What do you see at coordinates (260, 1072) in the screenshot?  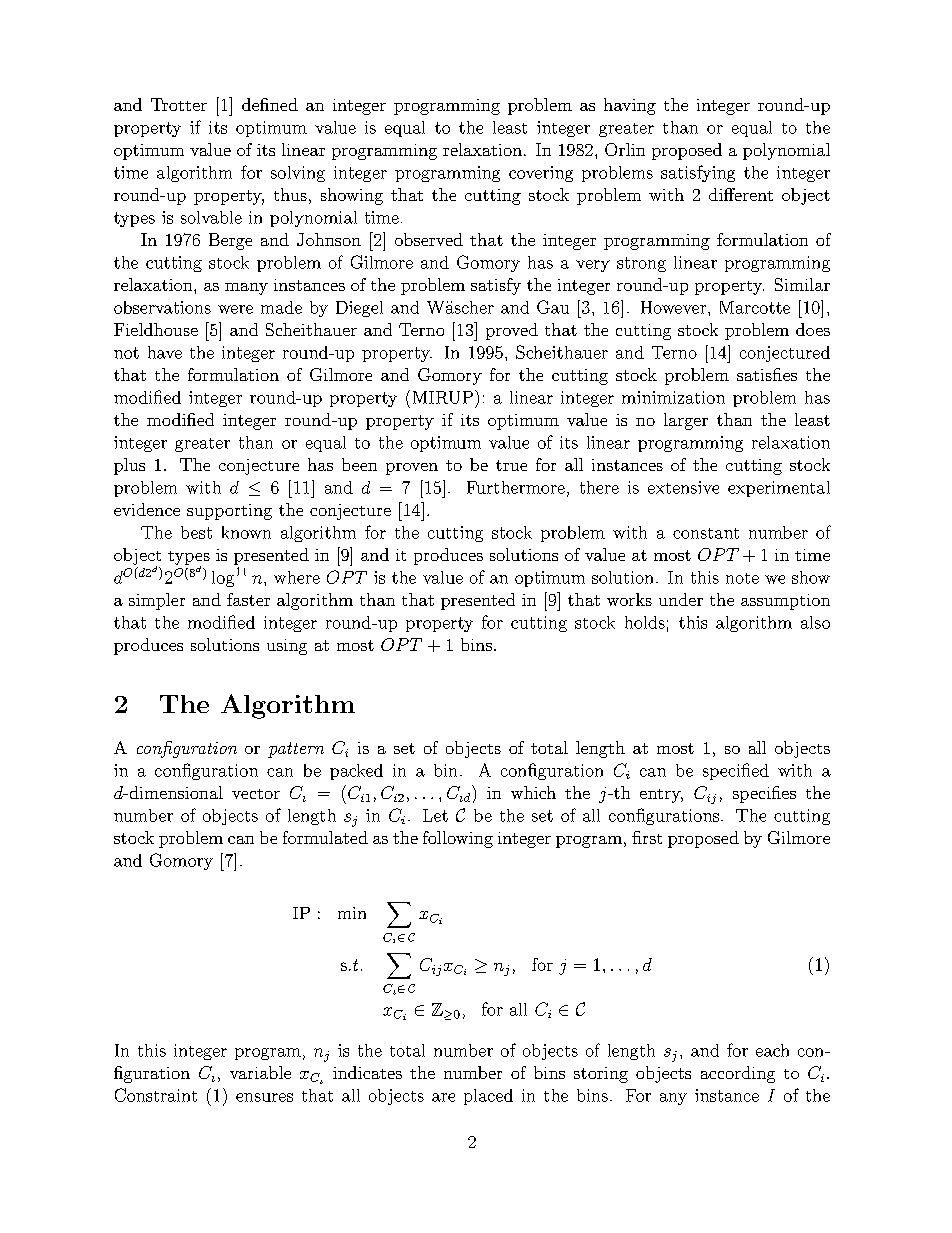 I see `variable` at bounding box center [260, 1072].
